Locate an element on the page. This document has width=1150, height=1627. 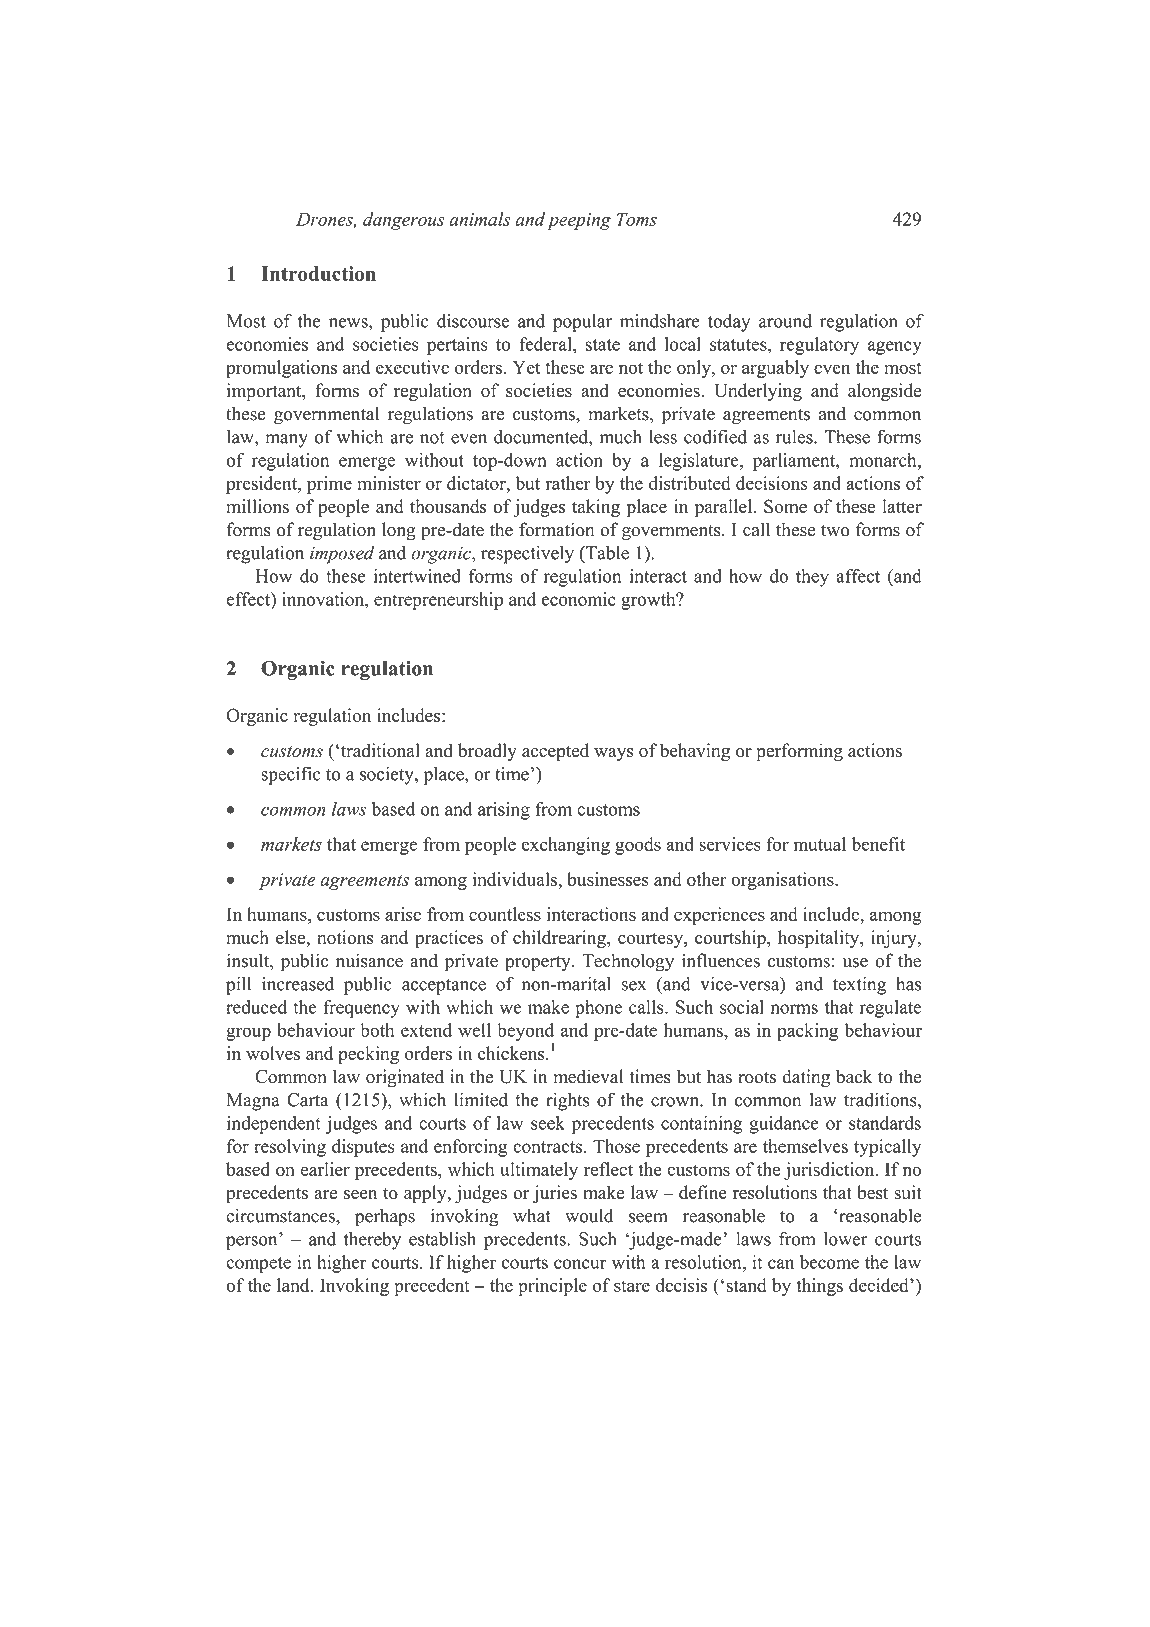
Introduction is located at coordinates (318, 273).
